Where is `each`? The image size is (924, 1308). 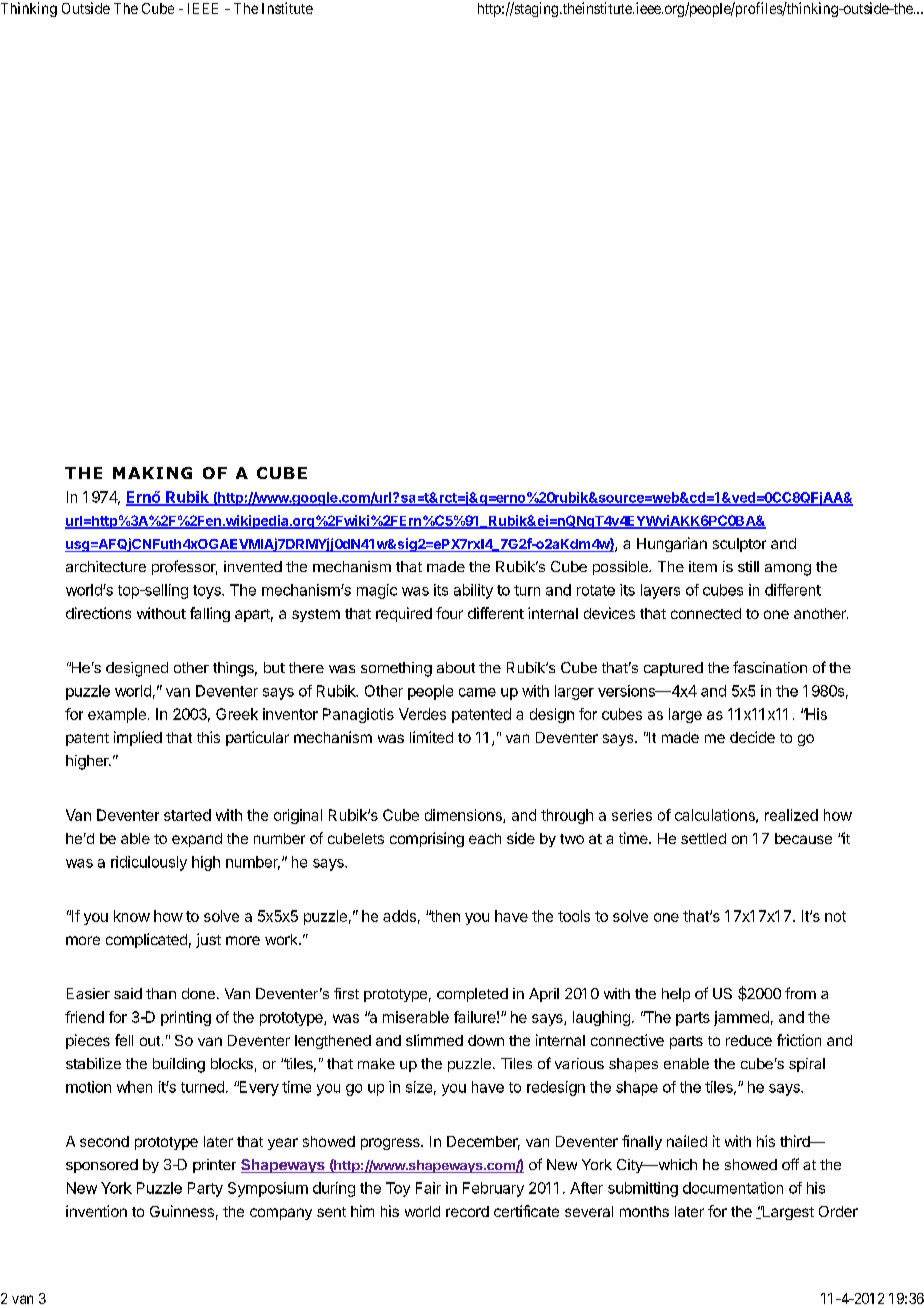
each is located at coordinates (485, 838).
